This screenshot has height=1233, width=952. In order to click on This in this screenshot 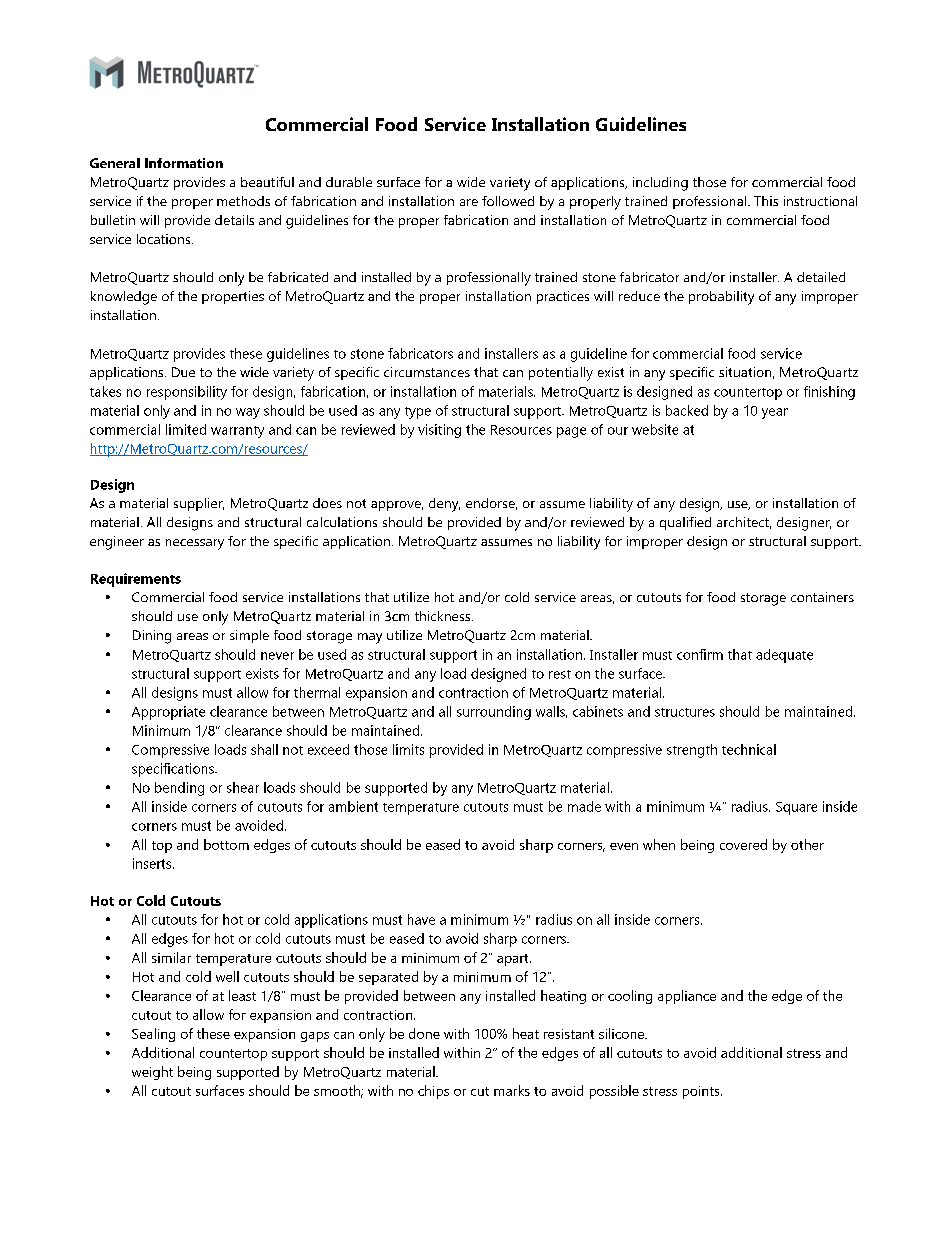, I will do `click(766, 201)`.
